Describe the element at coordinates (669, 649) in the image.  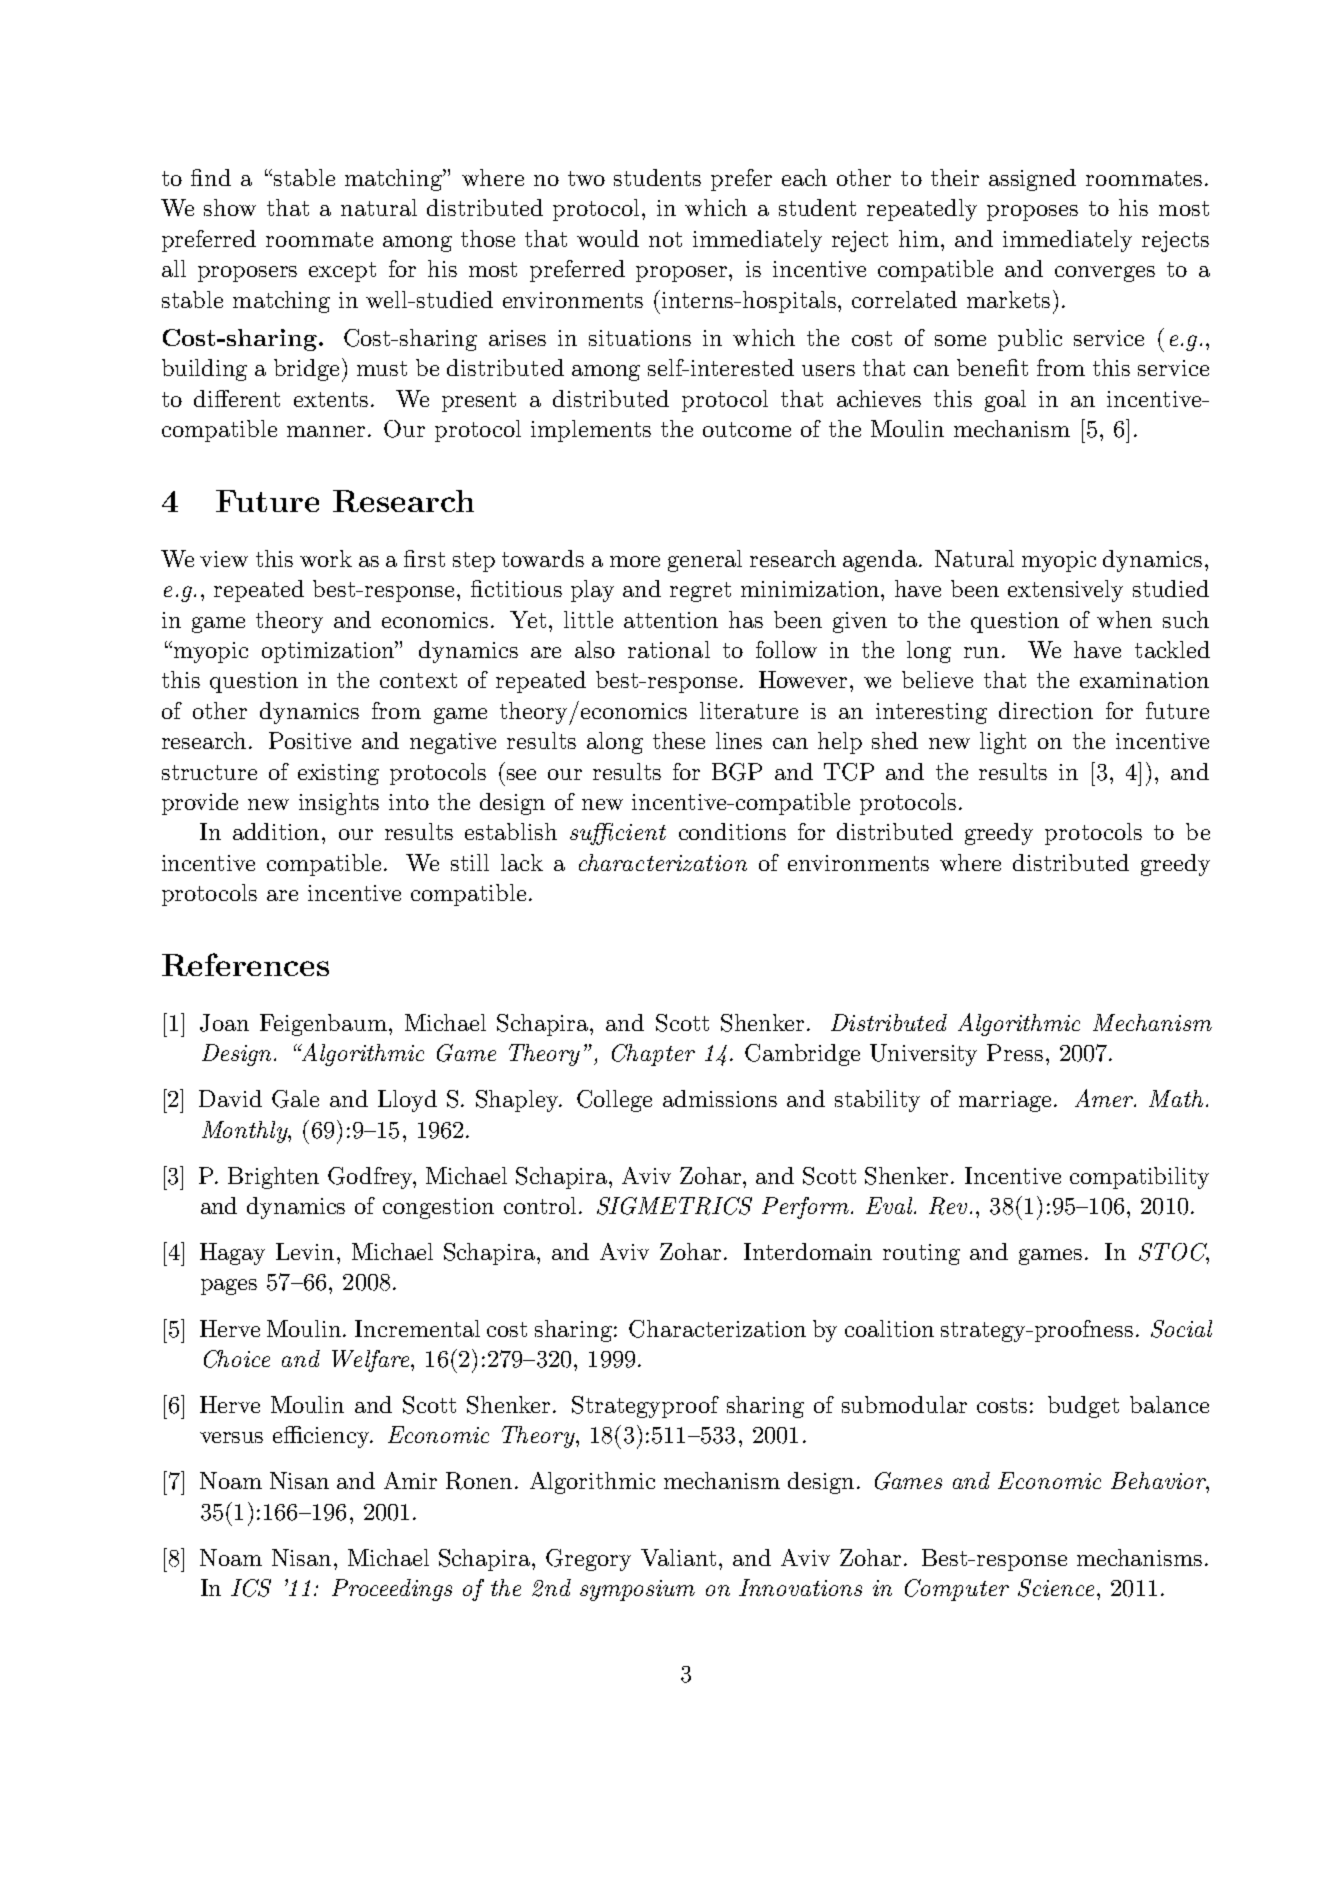
I see `rational` at that location.
